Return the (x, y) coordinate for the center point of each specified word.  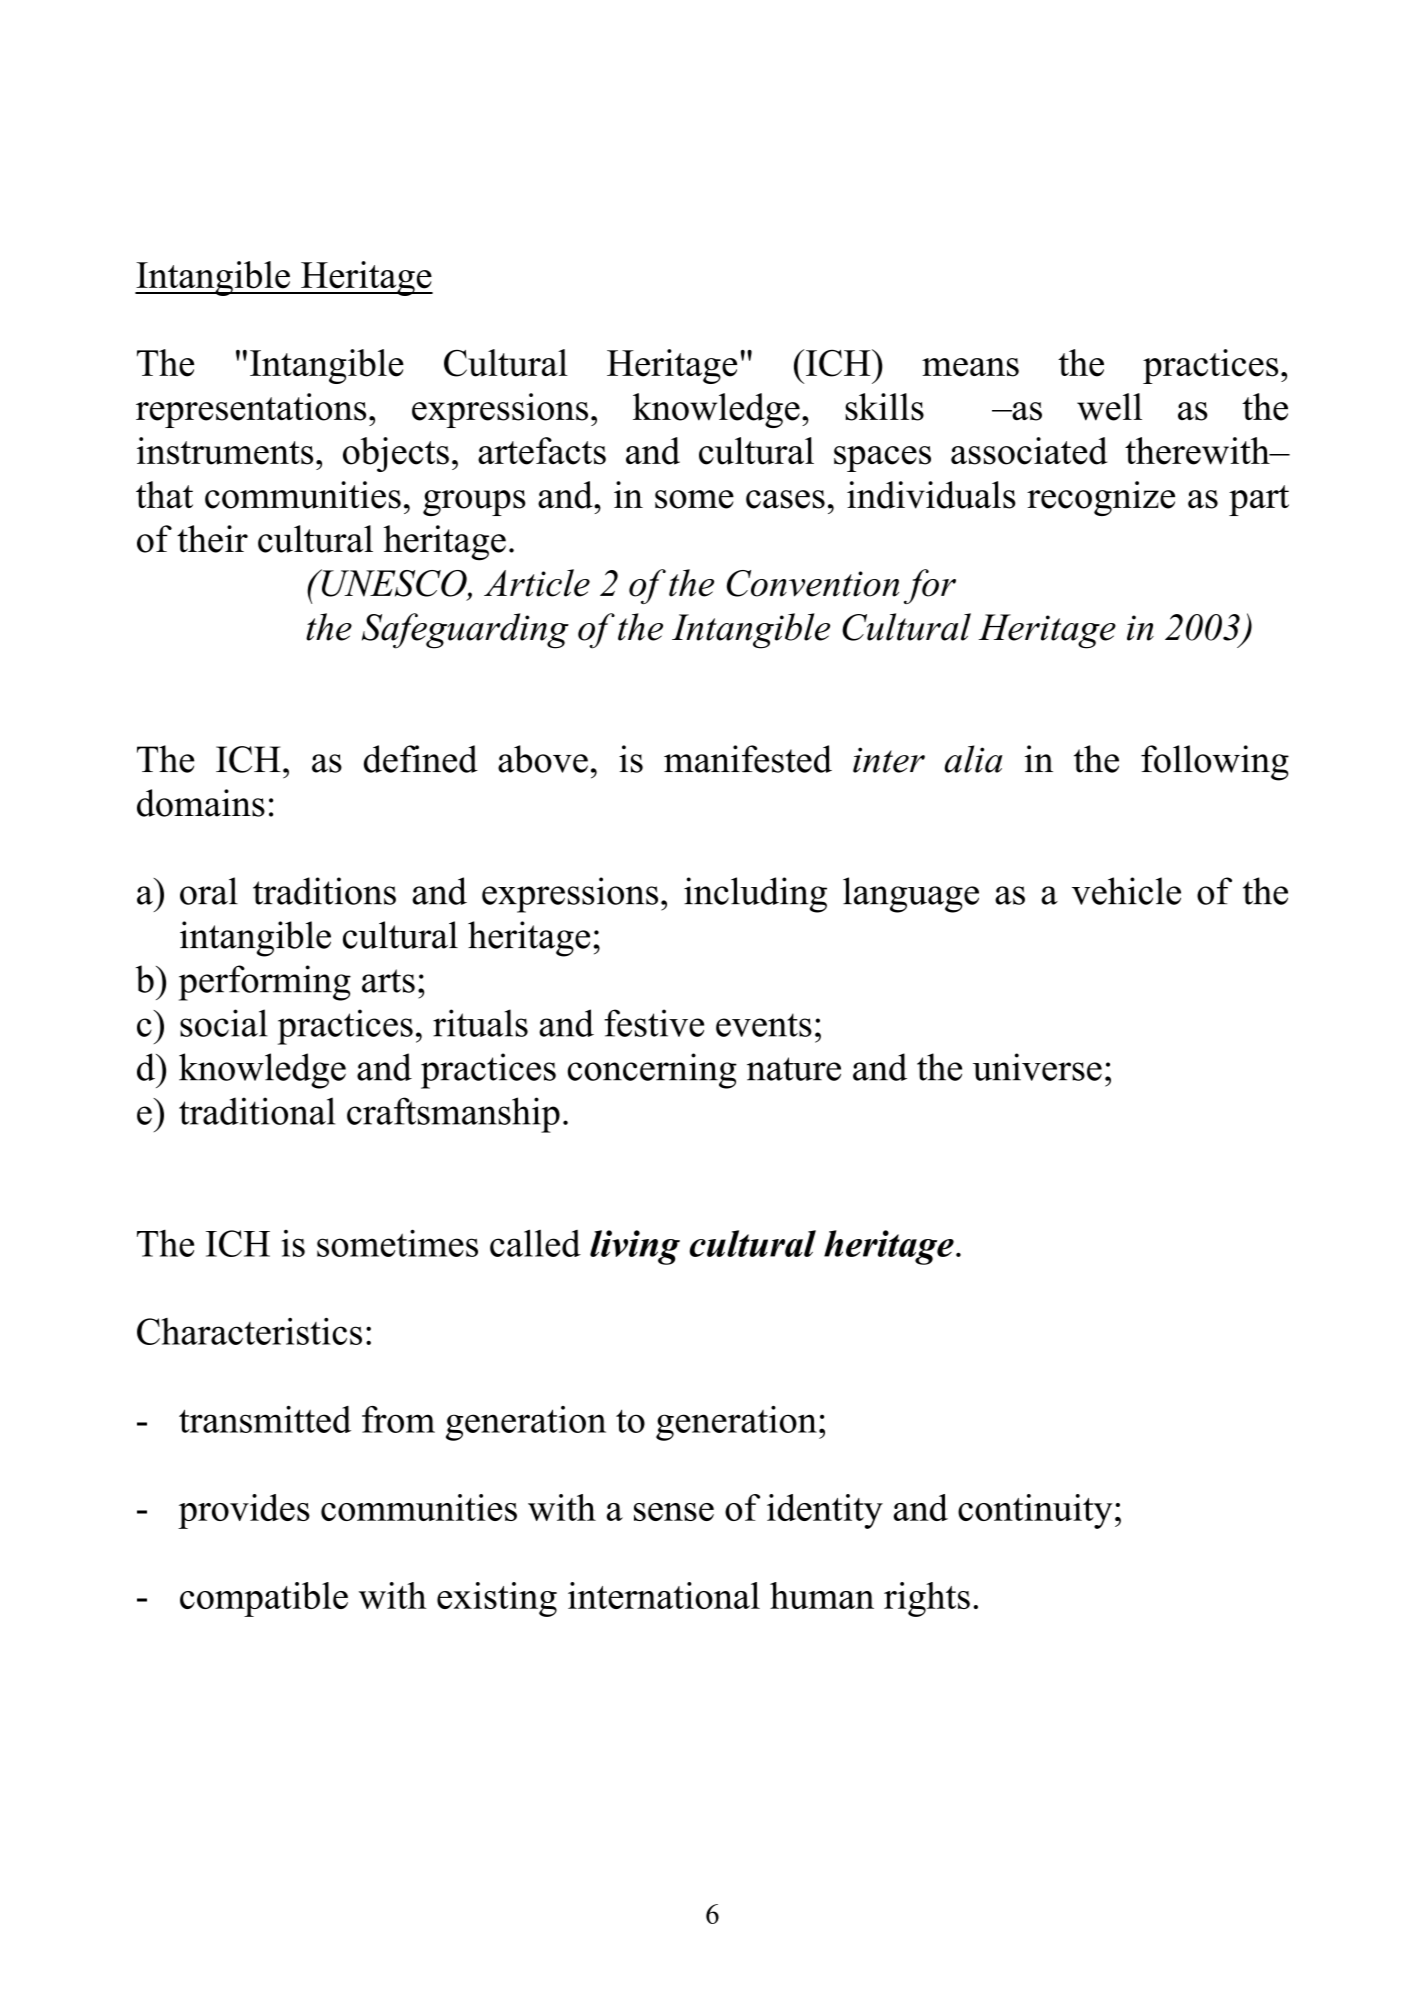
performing (265, 983)
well (1109, 407)
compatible (264, 1599)
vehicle (1126, 891)
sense (674, 1512)
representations (251, 410)
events (764, 1025)
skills (884, 407)
